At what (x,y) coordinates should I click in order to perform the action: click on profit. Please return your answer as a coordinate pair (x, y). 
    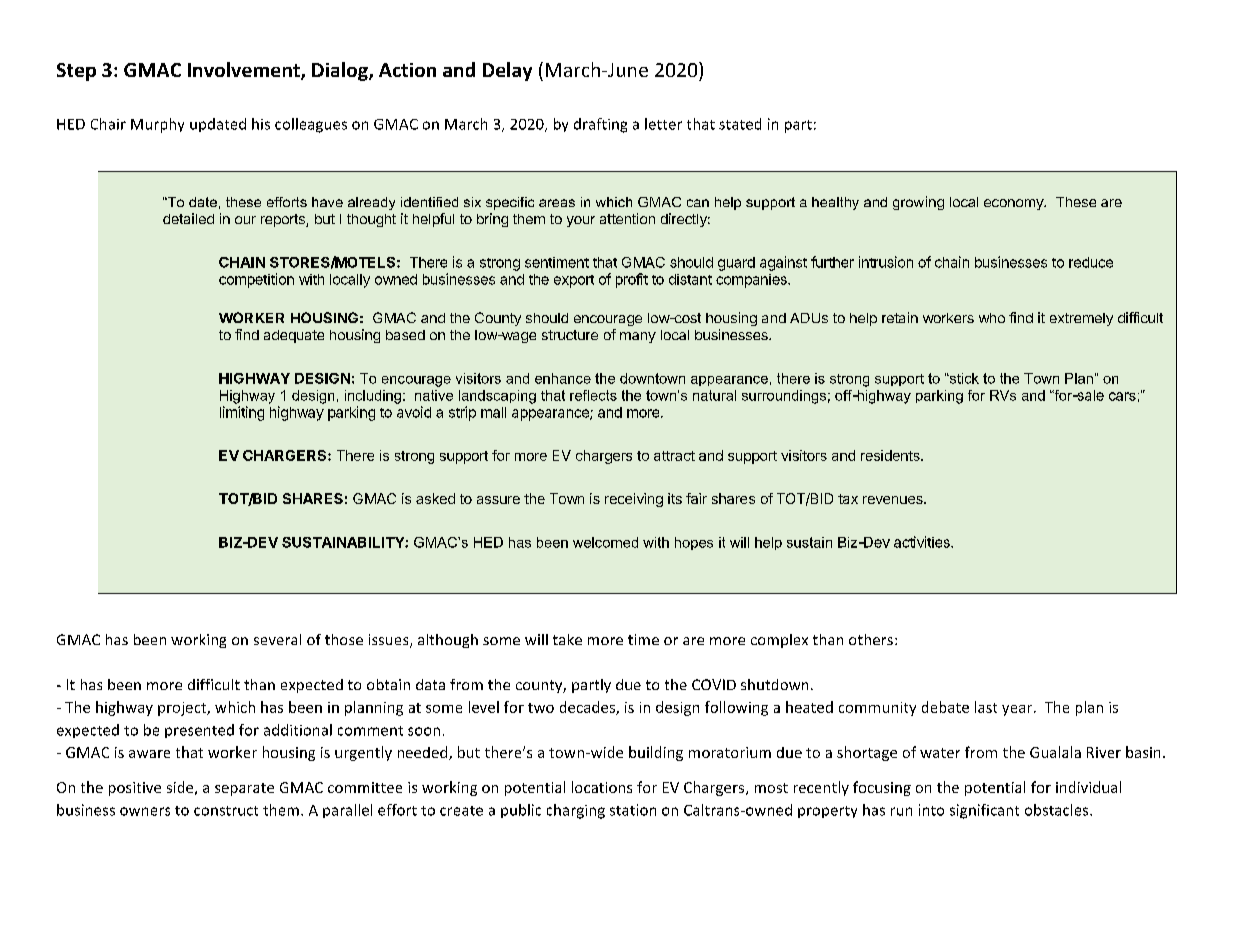
    Looking at the image, I should click on (632, 280).
